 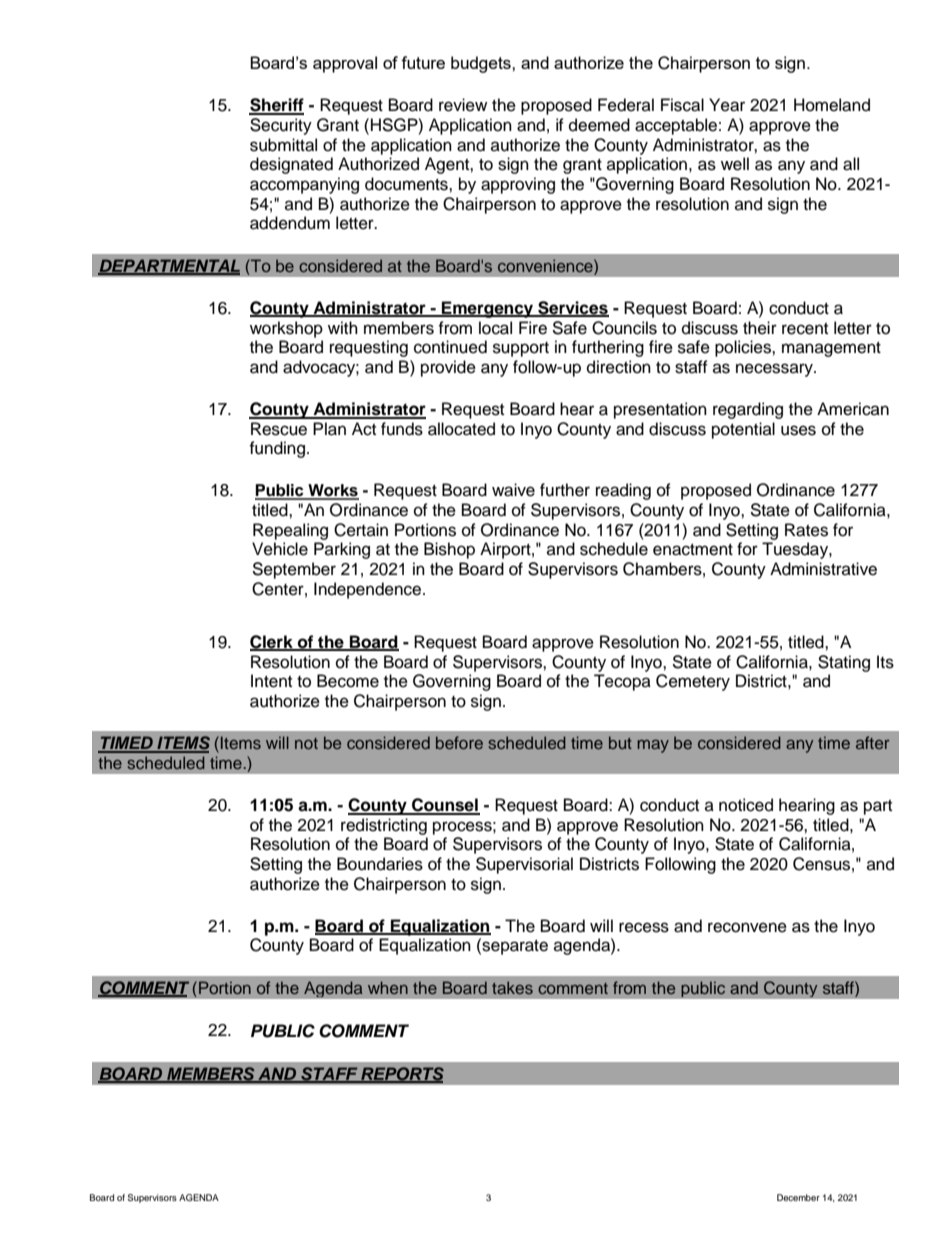 What do you see at coordinates (329, 429) in the image?
I see `Plan` at bounding box center [329, 429].
